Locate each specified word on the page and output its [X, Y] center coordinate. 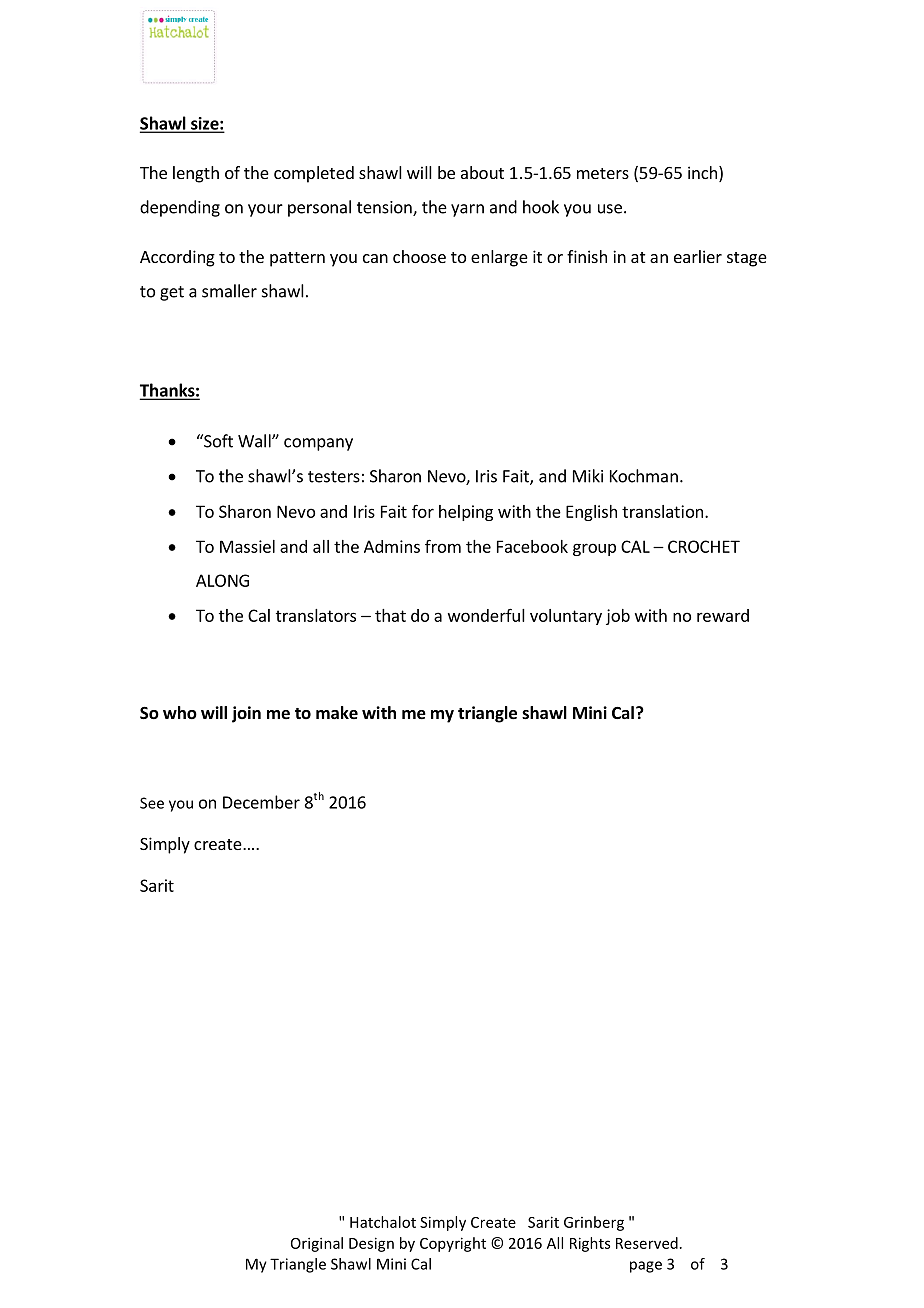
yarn [467, 210]
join [246, 714]
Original [317, 1244]
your [265, 210]
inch [702, 172]
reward [723, 615]
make [337, 713]
